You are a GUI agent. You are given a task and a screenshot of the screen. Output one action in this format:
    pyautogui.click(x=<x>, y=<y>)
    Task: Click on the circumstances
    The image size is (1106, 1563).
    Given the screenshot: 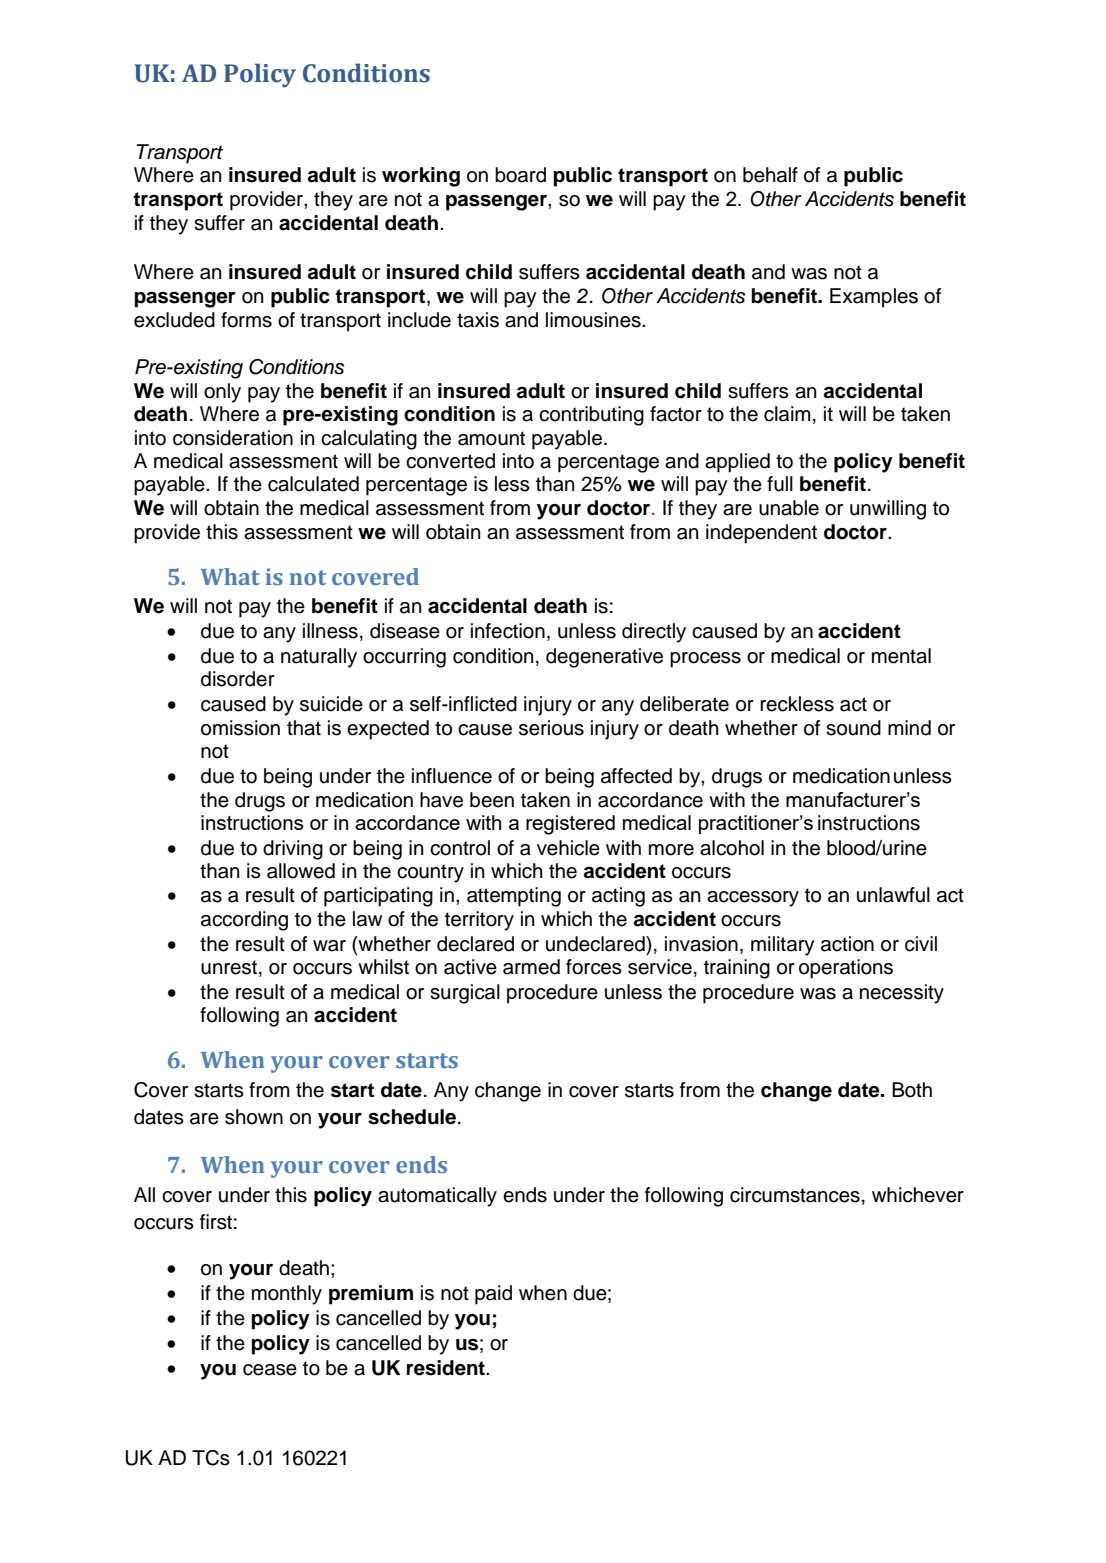 What is the action you would take?
    pyautogui.click(x=795, y=1195)
